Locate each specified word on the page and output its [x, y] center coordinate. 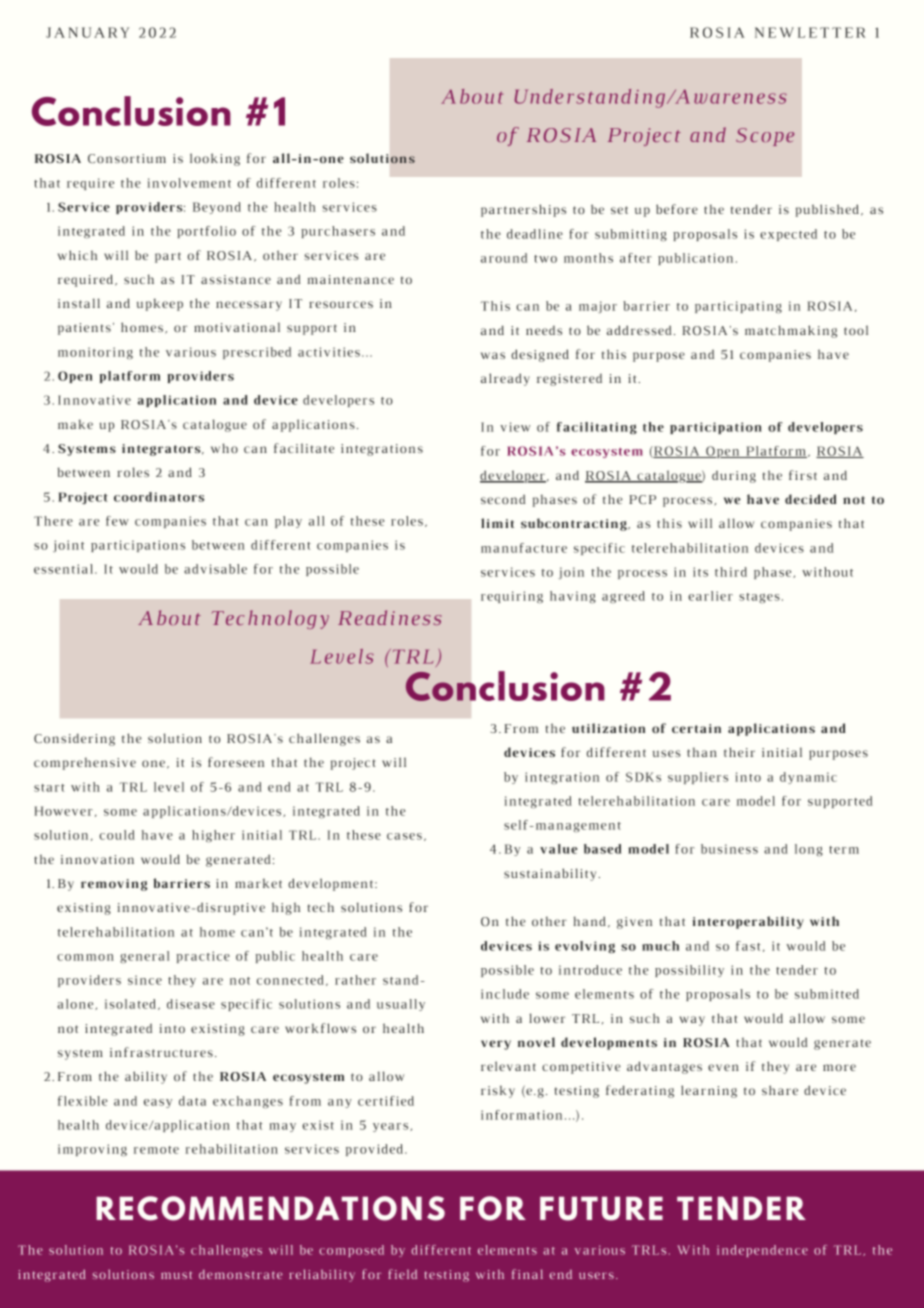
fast [748, 946]
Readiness [390, 617]
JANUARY [87, 32]
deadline [535, 234]
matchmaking [791, 331]
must [176, 1275]
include [505, 994]
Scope [765, 137]
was [493, 355]
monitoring [95, 353]
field [402, 1274]
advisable [215, 569]
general [144, 957]
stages [759, 598]
